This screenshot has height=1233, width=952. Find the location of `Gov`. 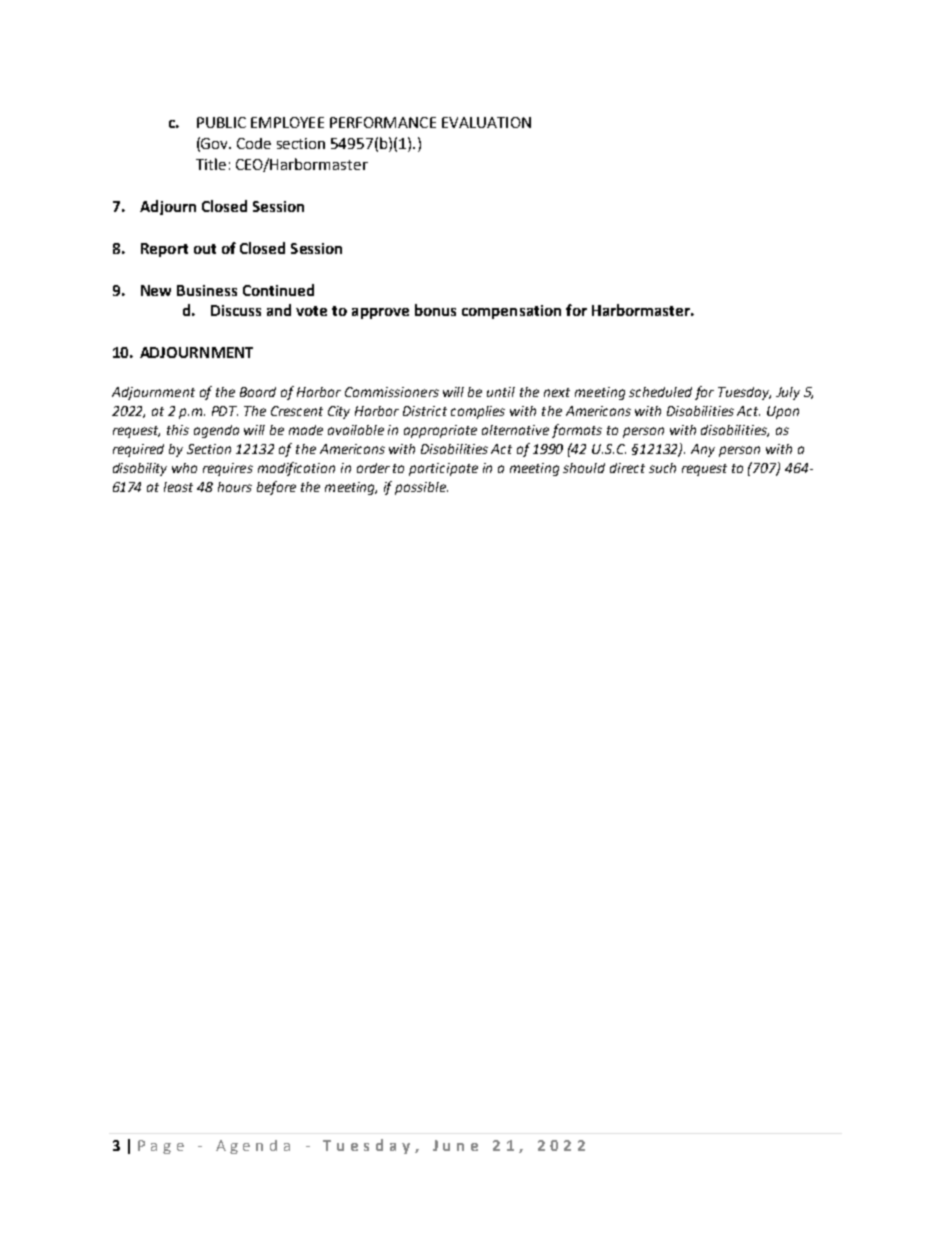

Gov is located at coordinates (216, 143).
